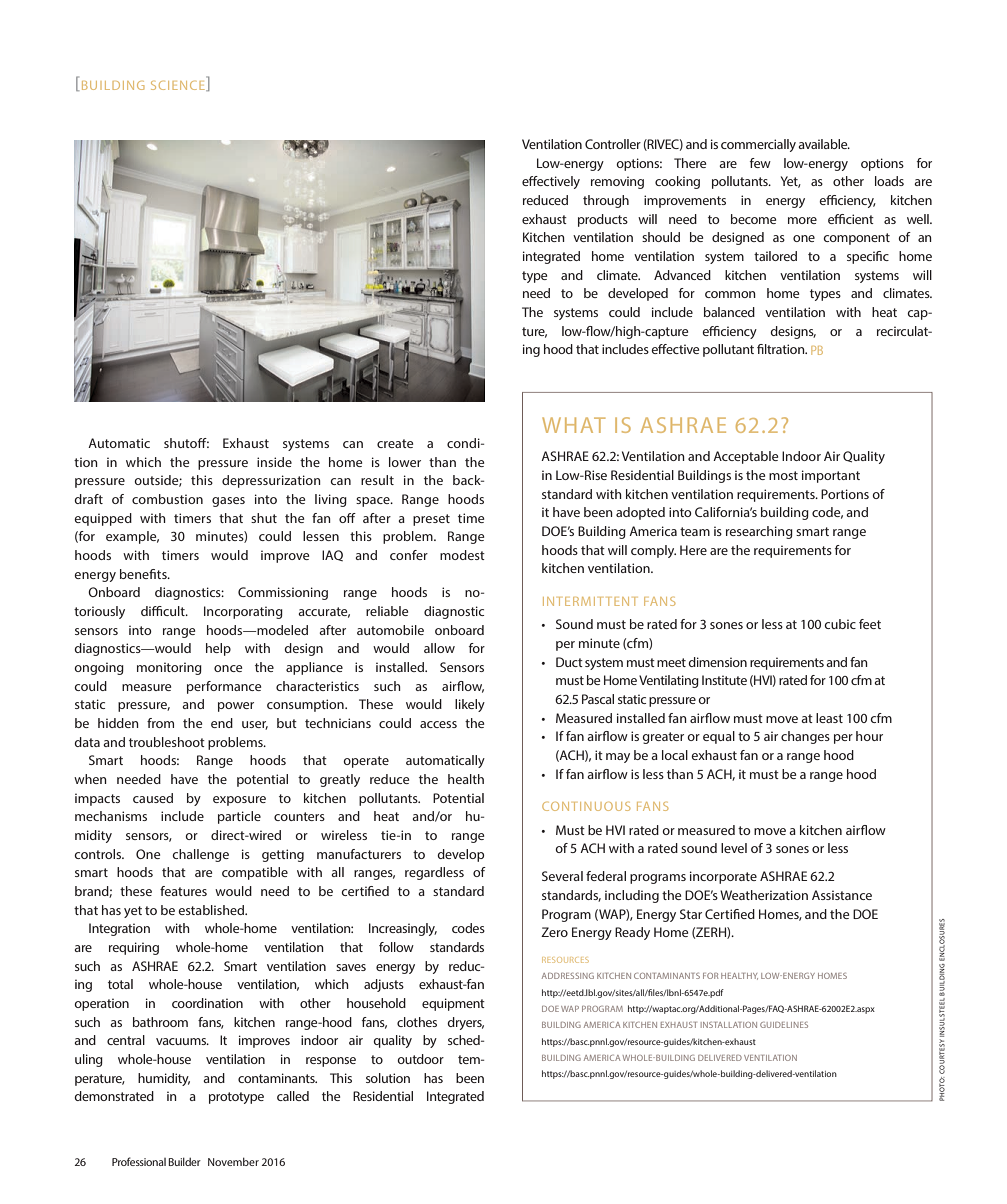 This screenshot has height=1204, width=1007. I want to click on removing, so click(617, 182).
